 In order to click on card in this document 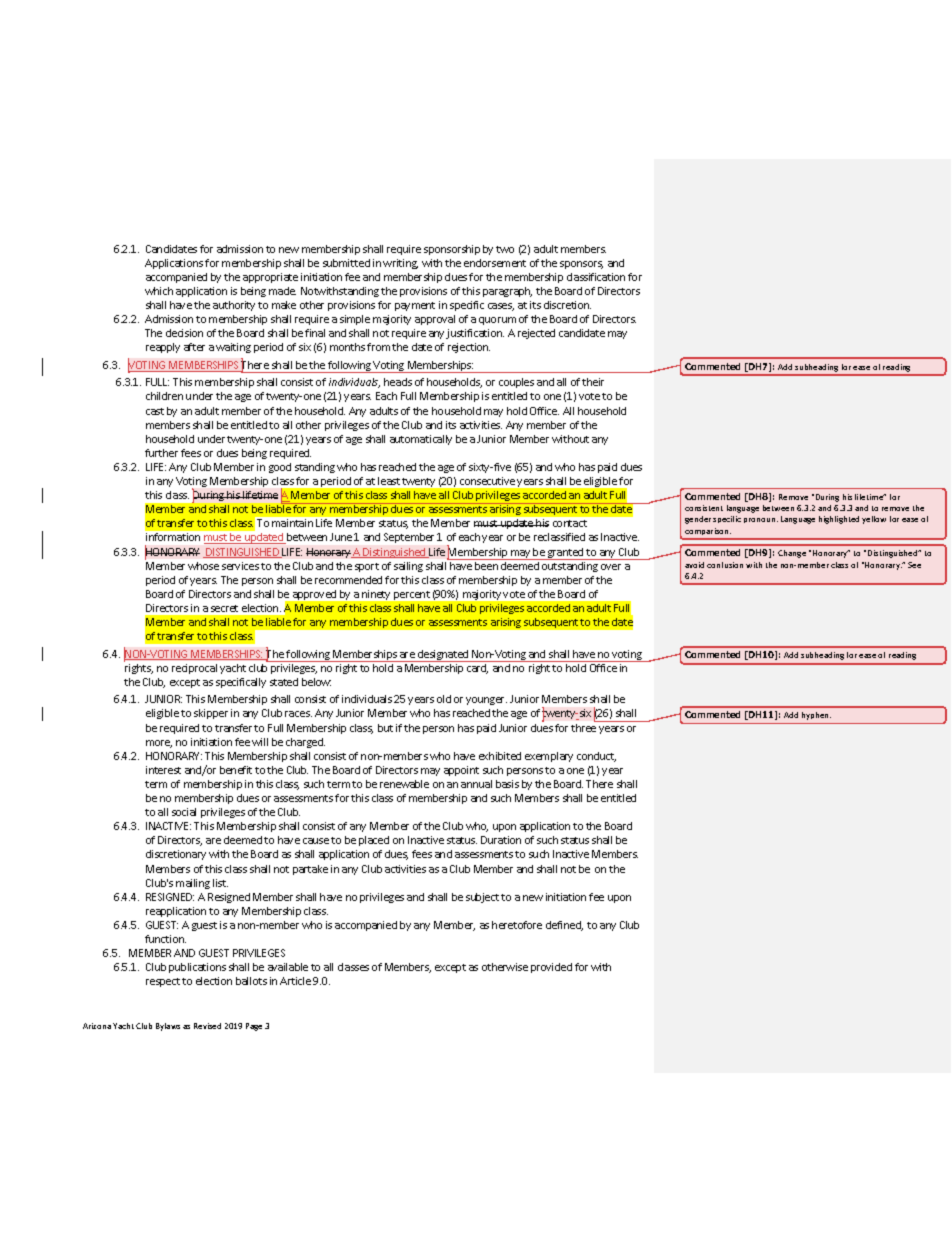, I will do `click(477, 669)`.
